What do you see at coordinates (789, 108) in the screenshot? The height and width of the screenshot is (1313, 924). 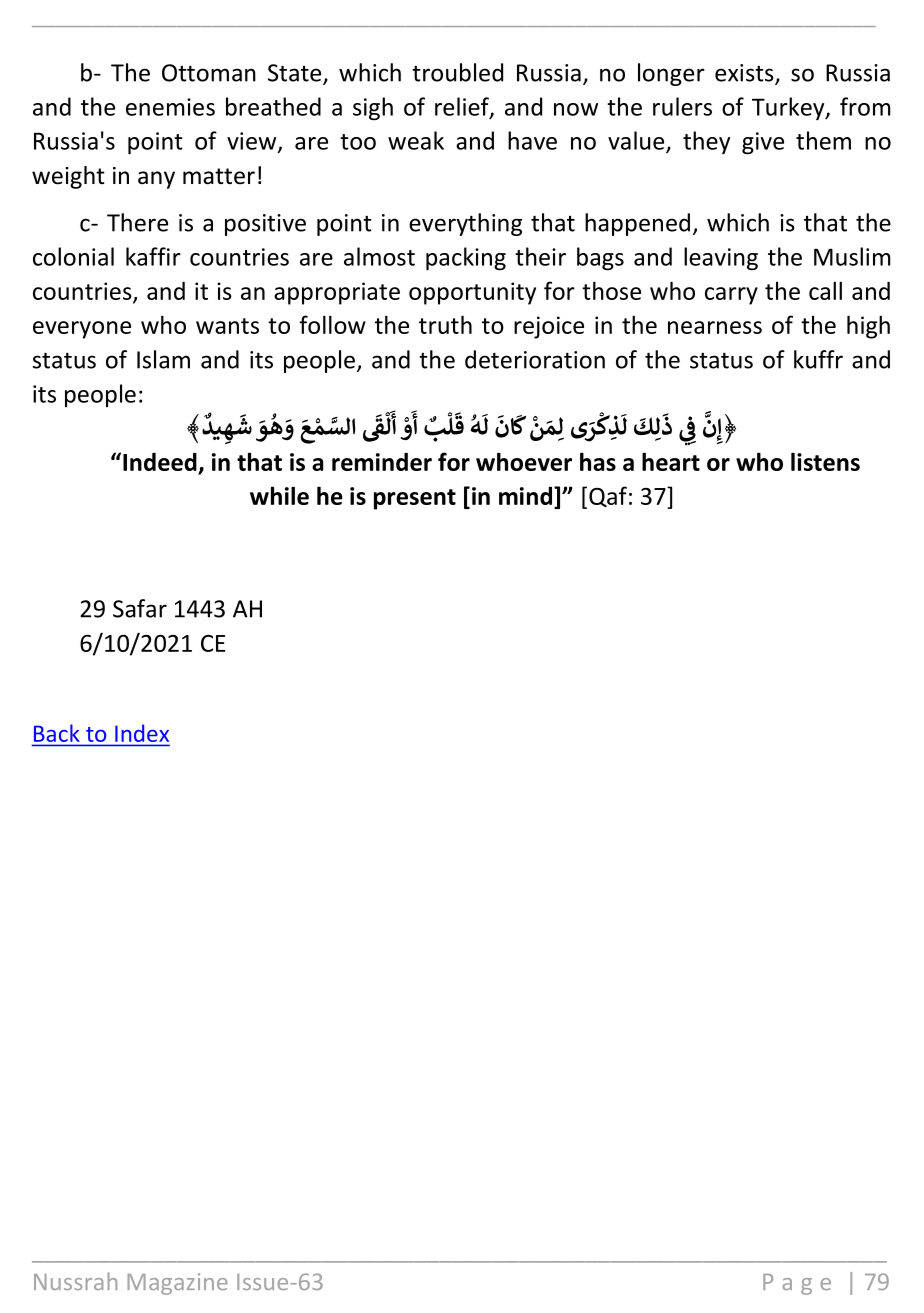 I see `Turkey` at bounding box center [789, 108].
